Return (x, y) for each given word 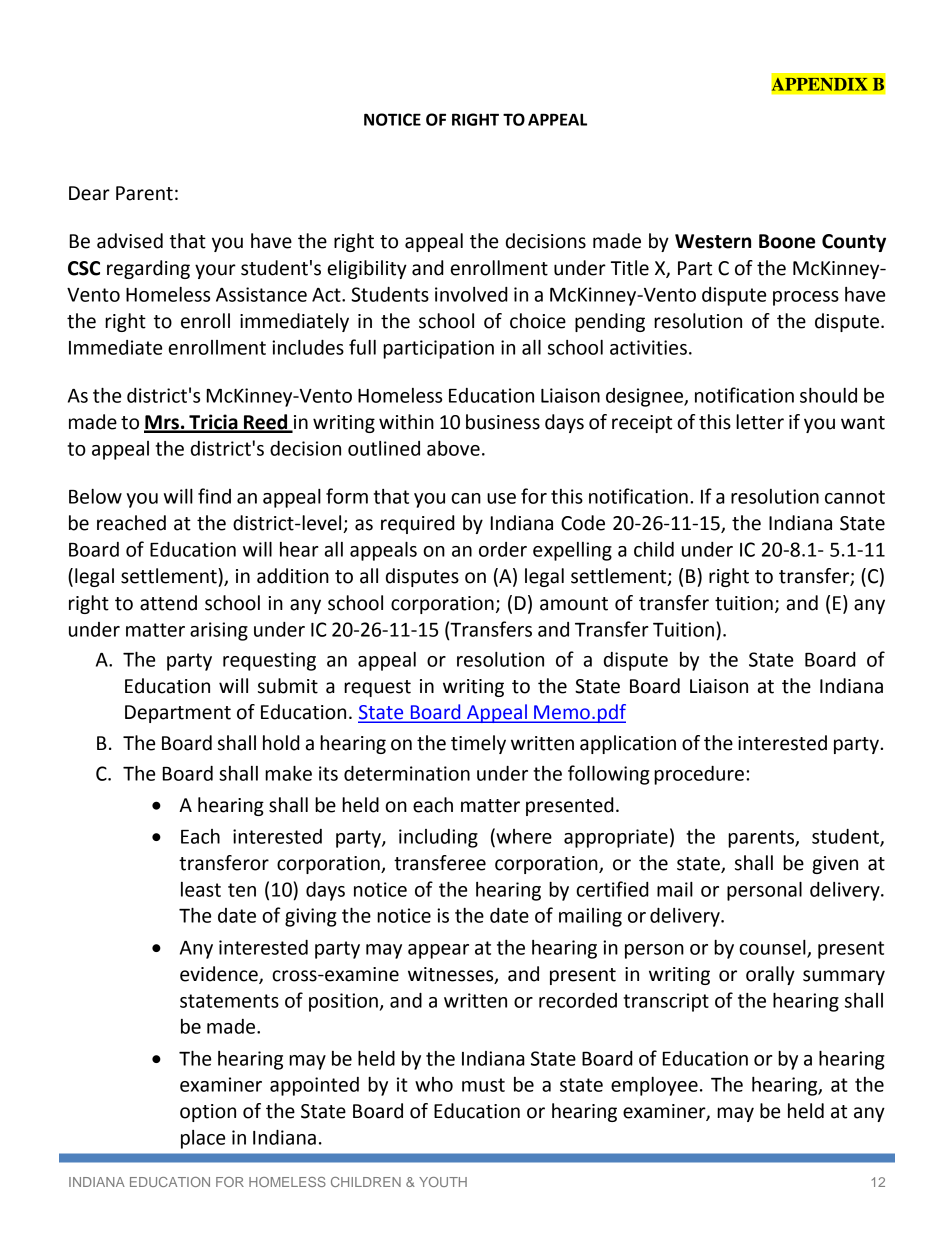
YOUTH (443, 1182)
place (203, 1139)
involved (471, 294)
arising (219, 631)
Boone (787, 241)
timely (478, 744)
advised (130, 241)
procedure (699, 775)
